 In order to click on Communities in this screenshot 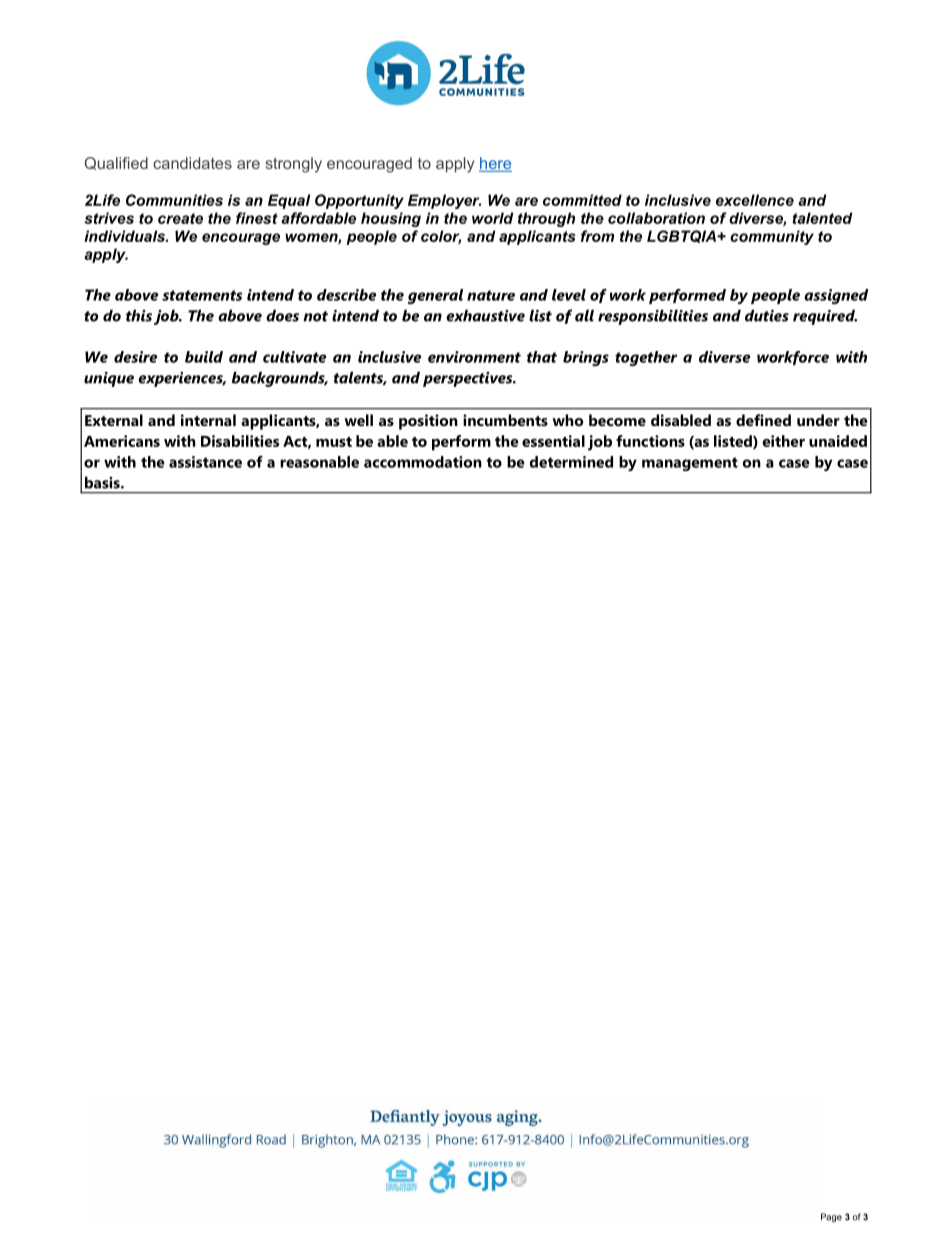, I will do `click(174, 200)`.
